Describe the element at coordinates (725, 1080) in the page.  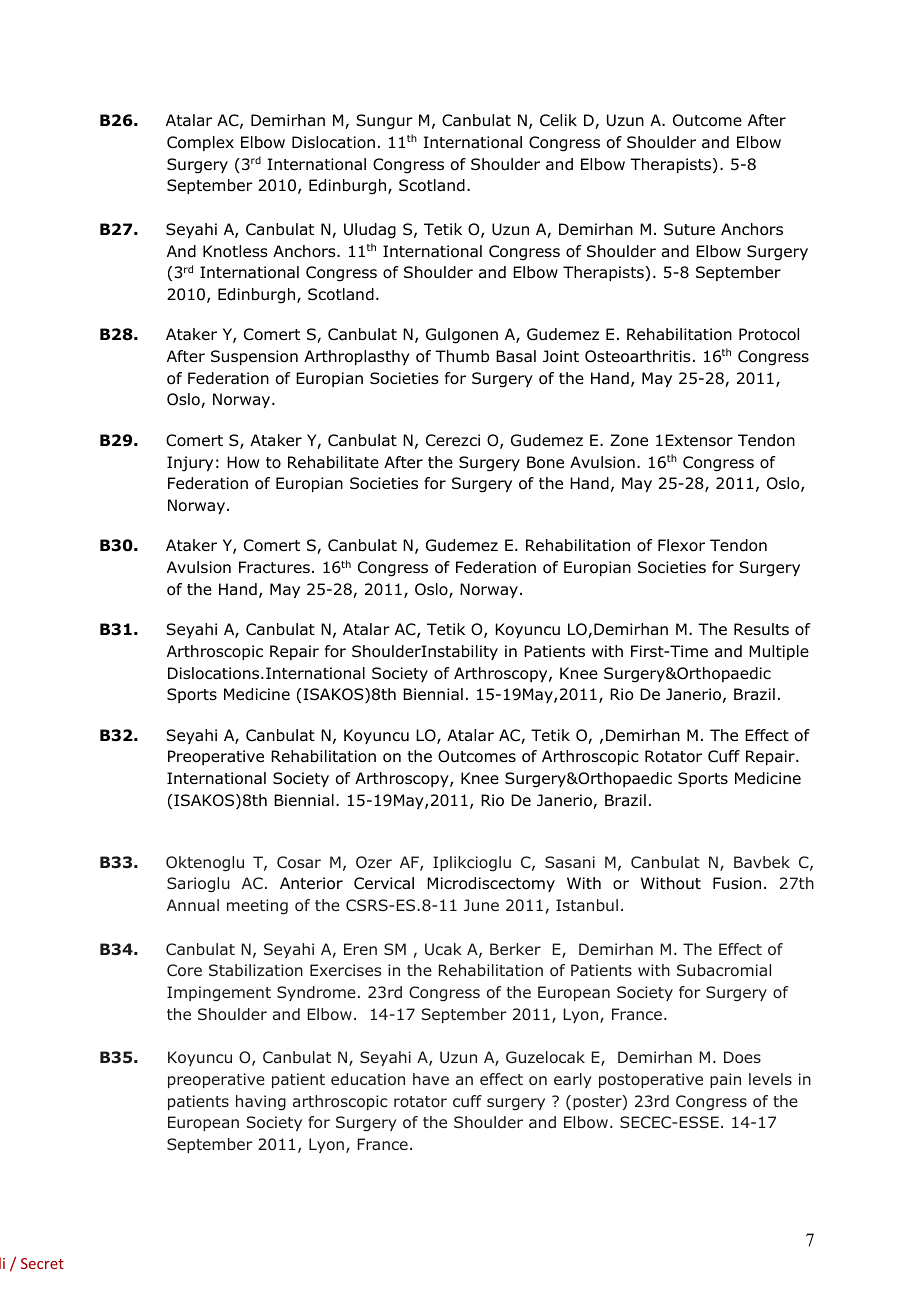
I see `pain` at that location.
